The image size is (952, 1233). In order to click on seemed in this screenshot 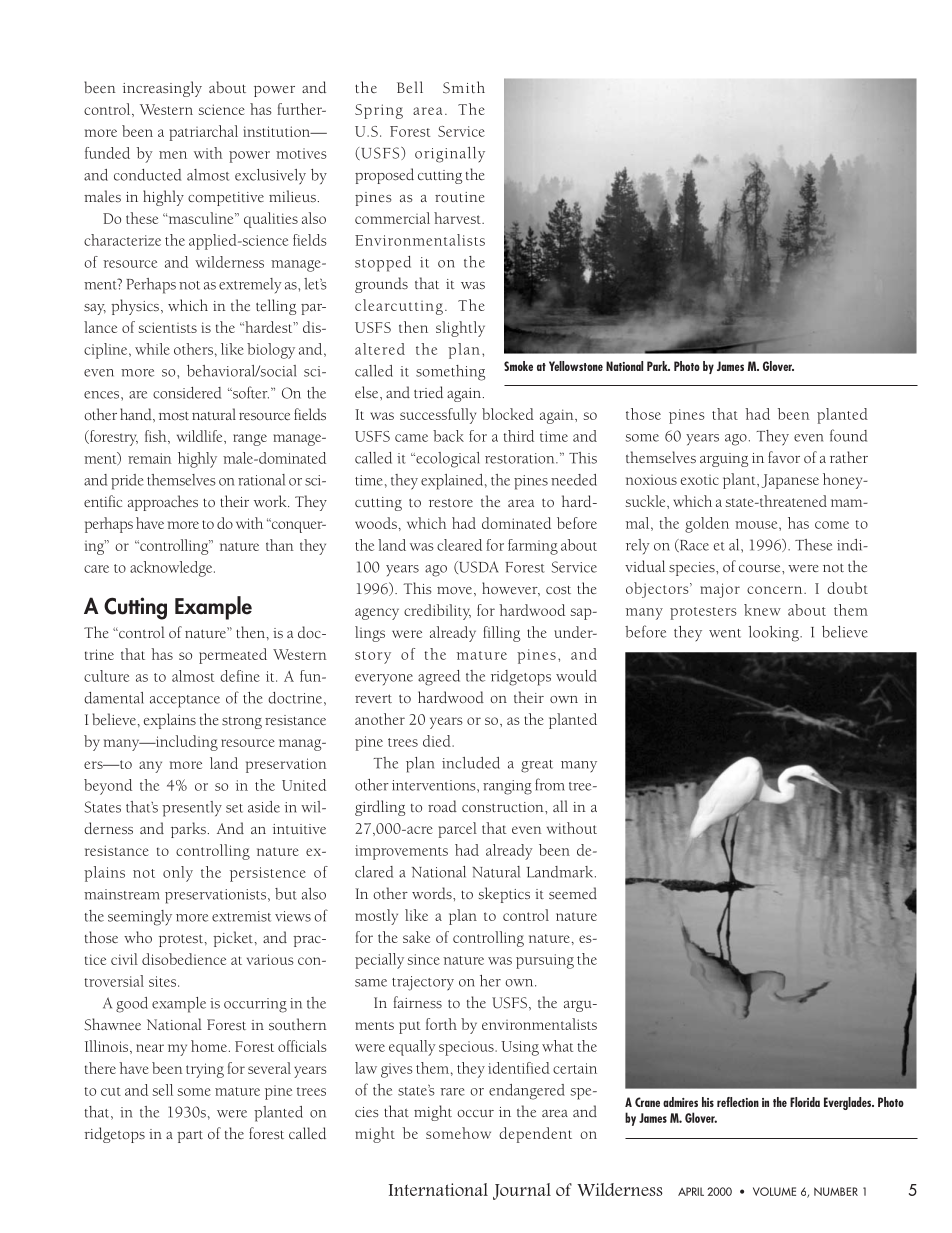, I will do `click(573, 893)`.
